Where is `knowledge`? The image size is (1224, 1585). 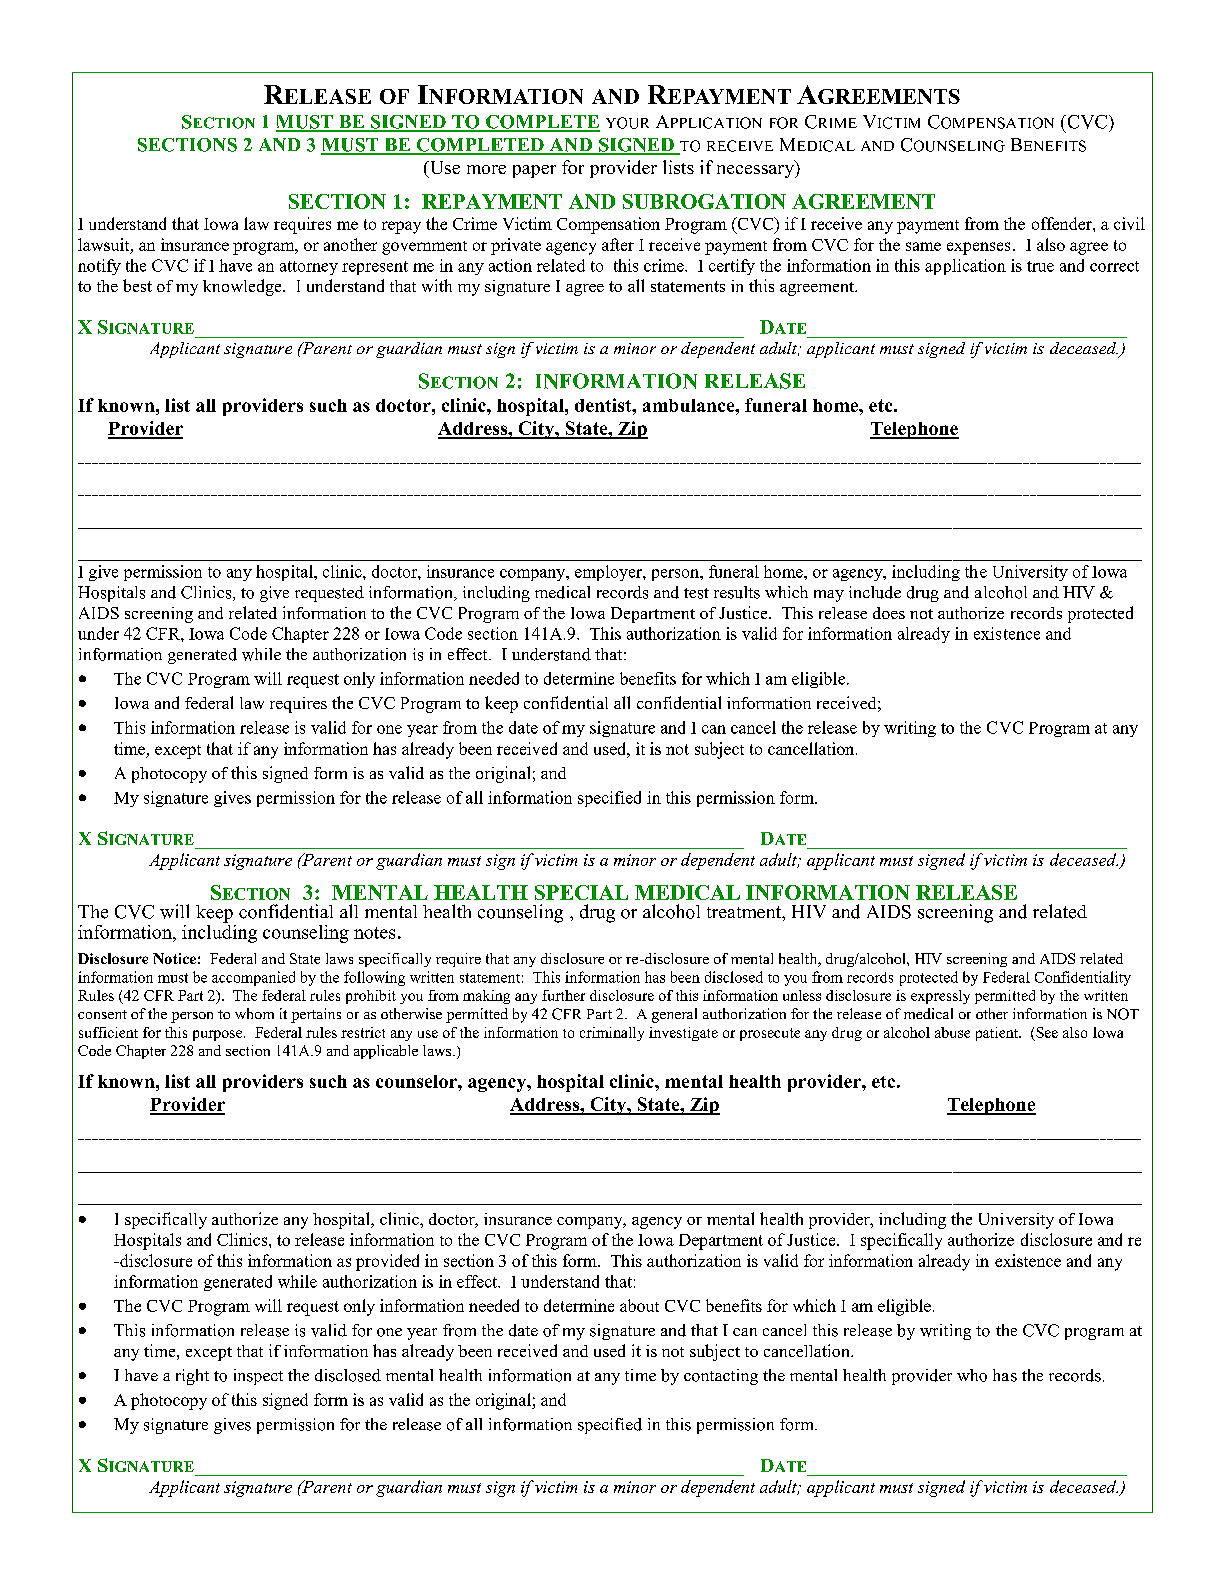 knowledge is located at coordinates (243, 287).
